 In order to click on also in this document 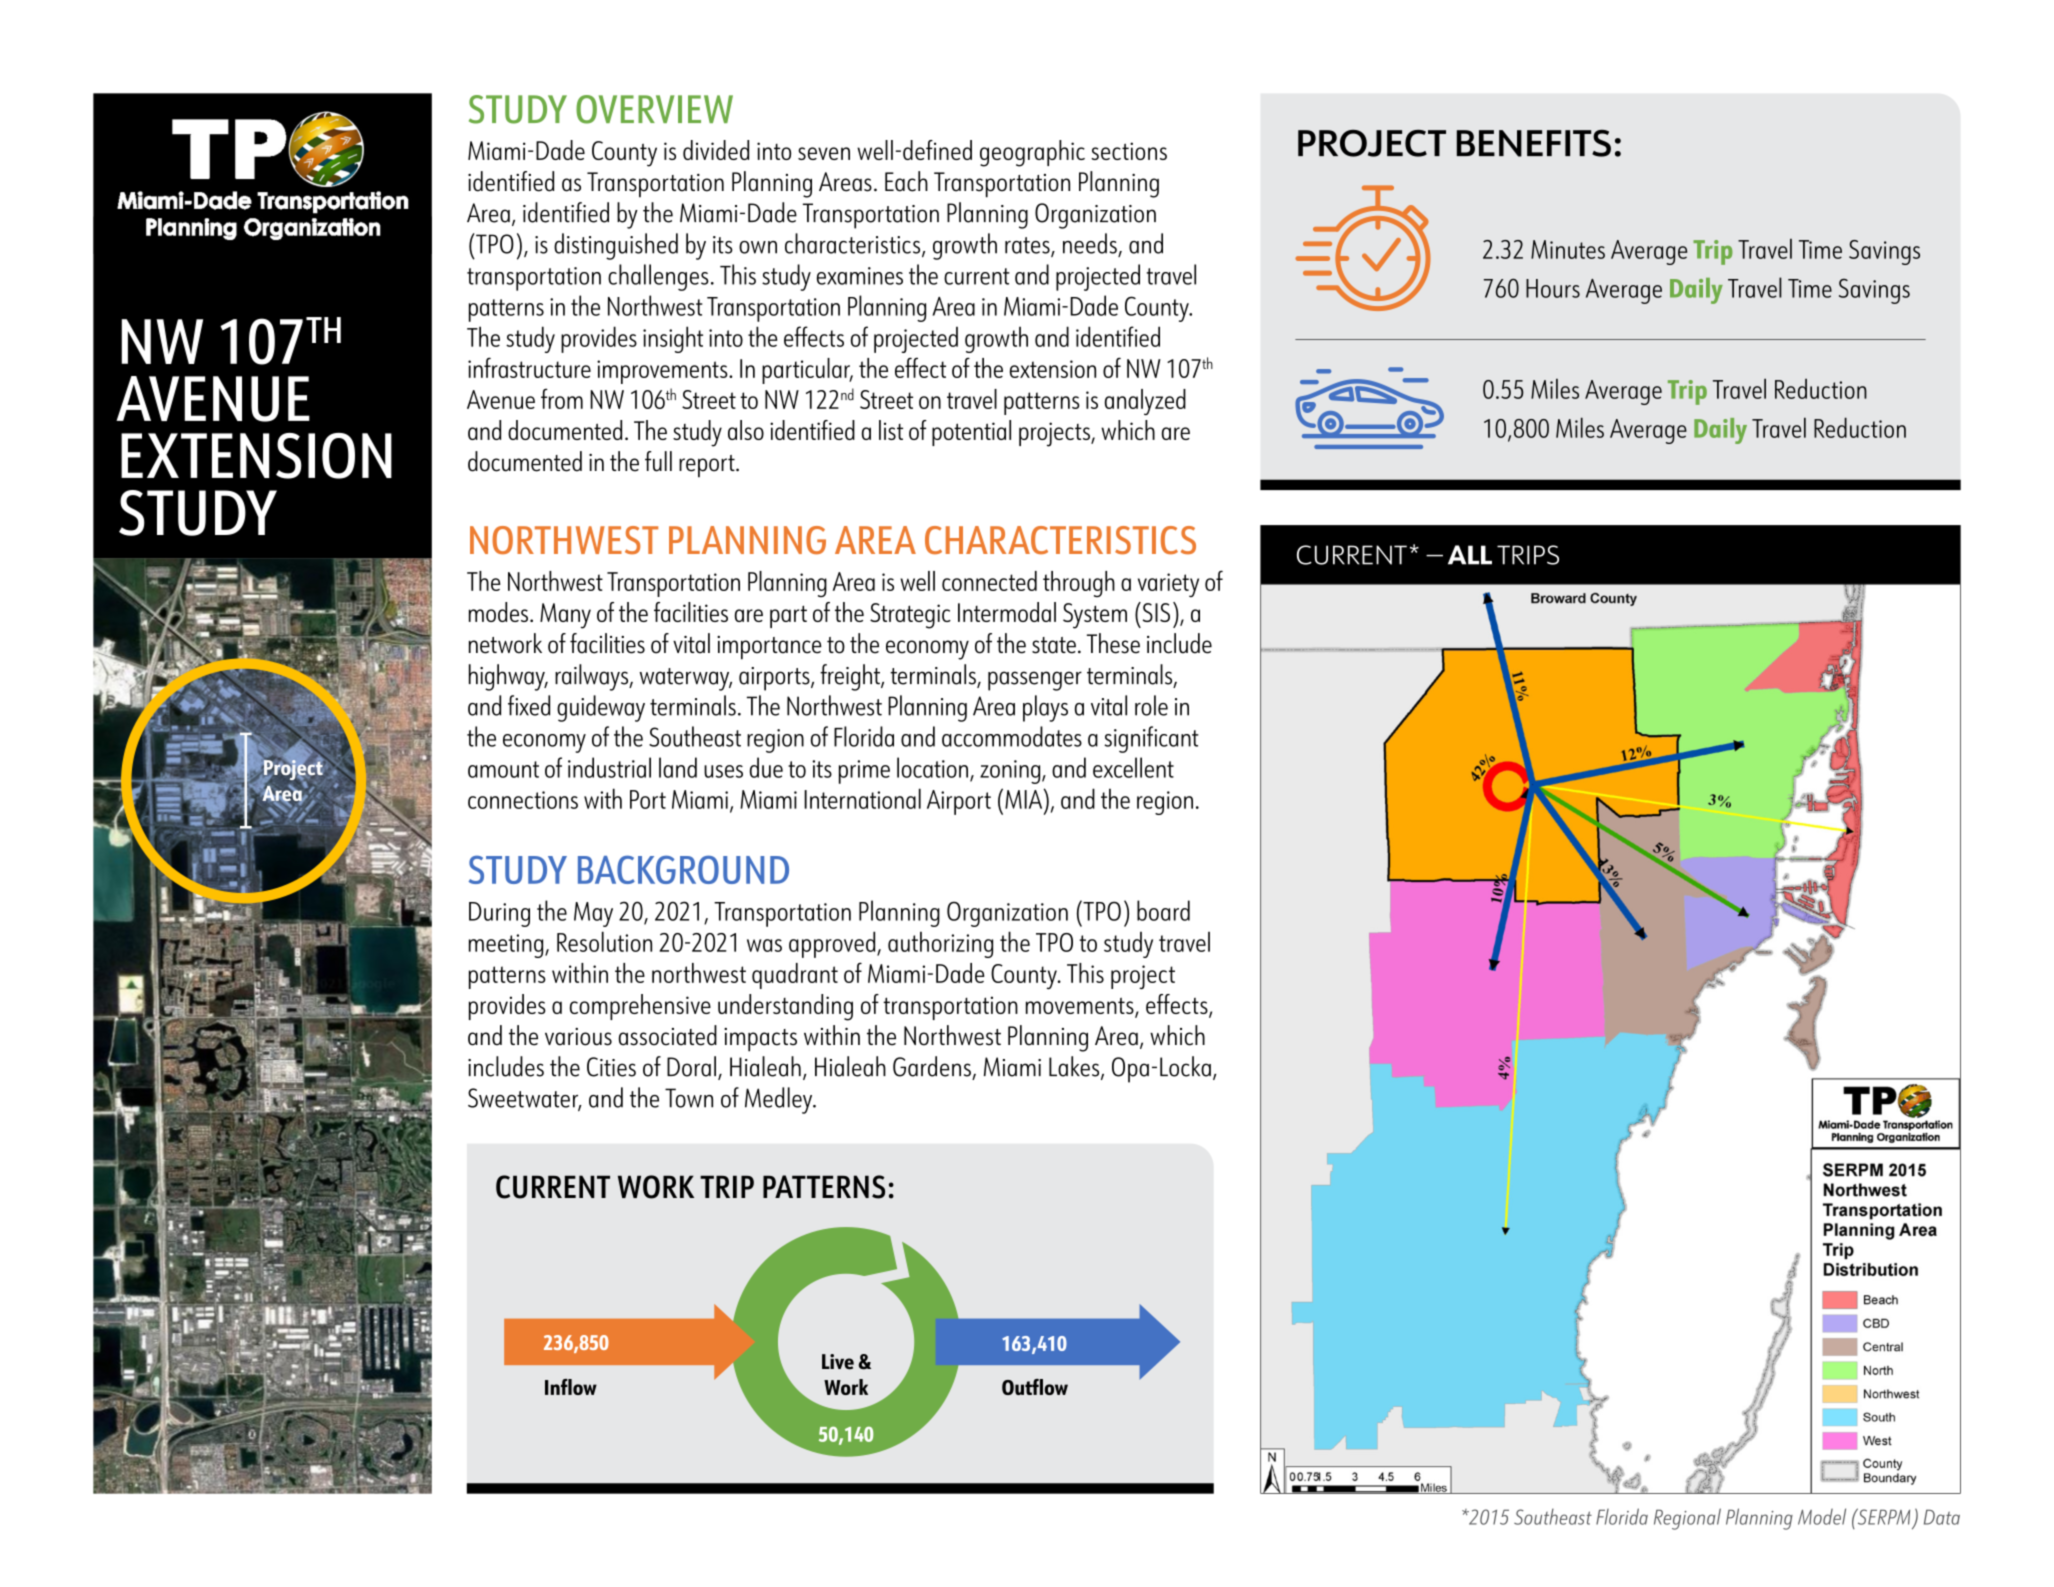, I will do `click(746, 430)`.
